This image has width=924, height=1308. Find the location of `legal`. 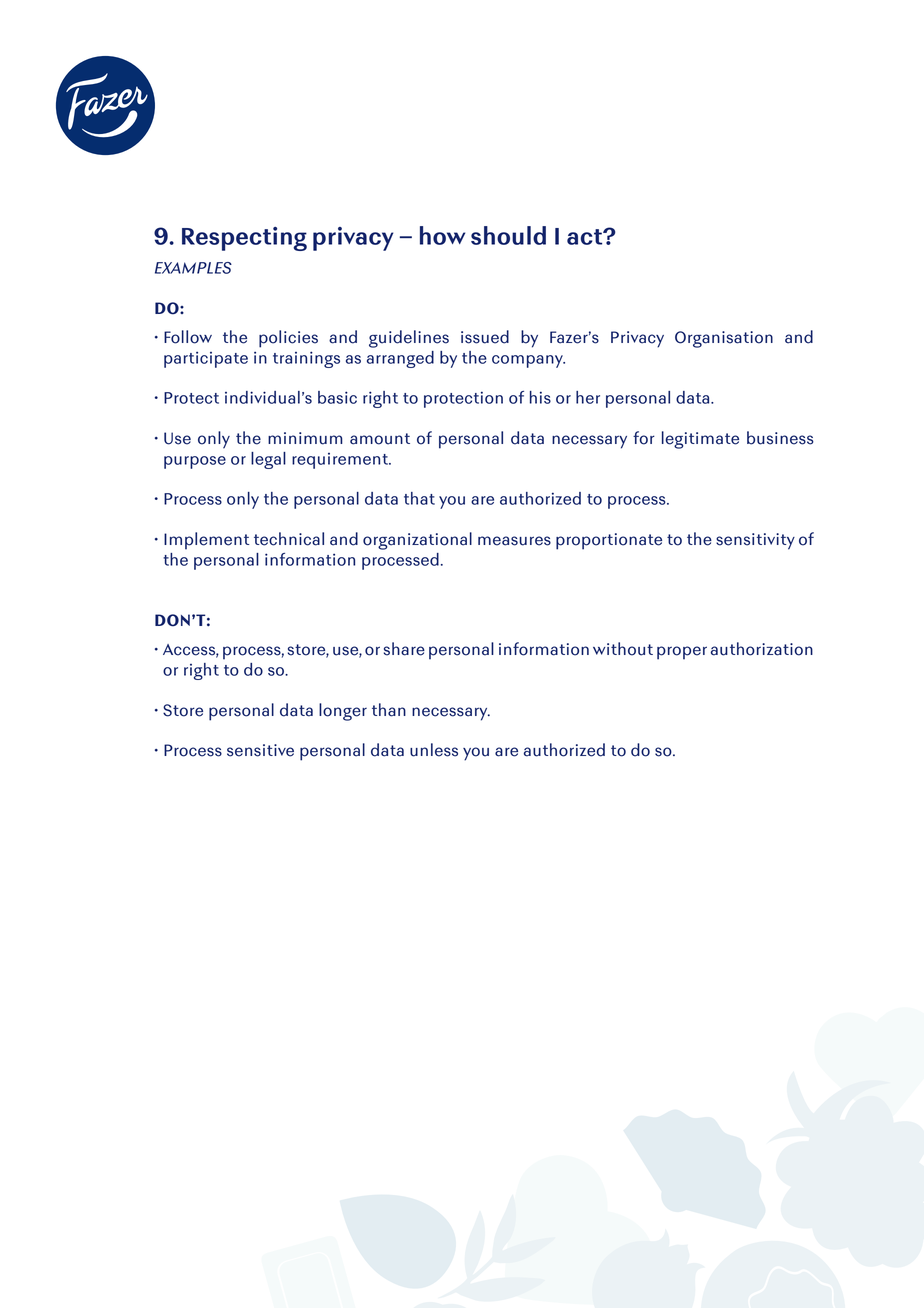

legal is located at coordinates (268, 460).
